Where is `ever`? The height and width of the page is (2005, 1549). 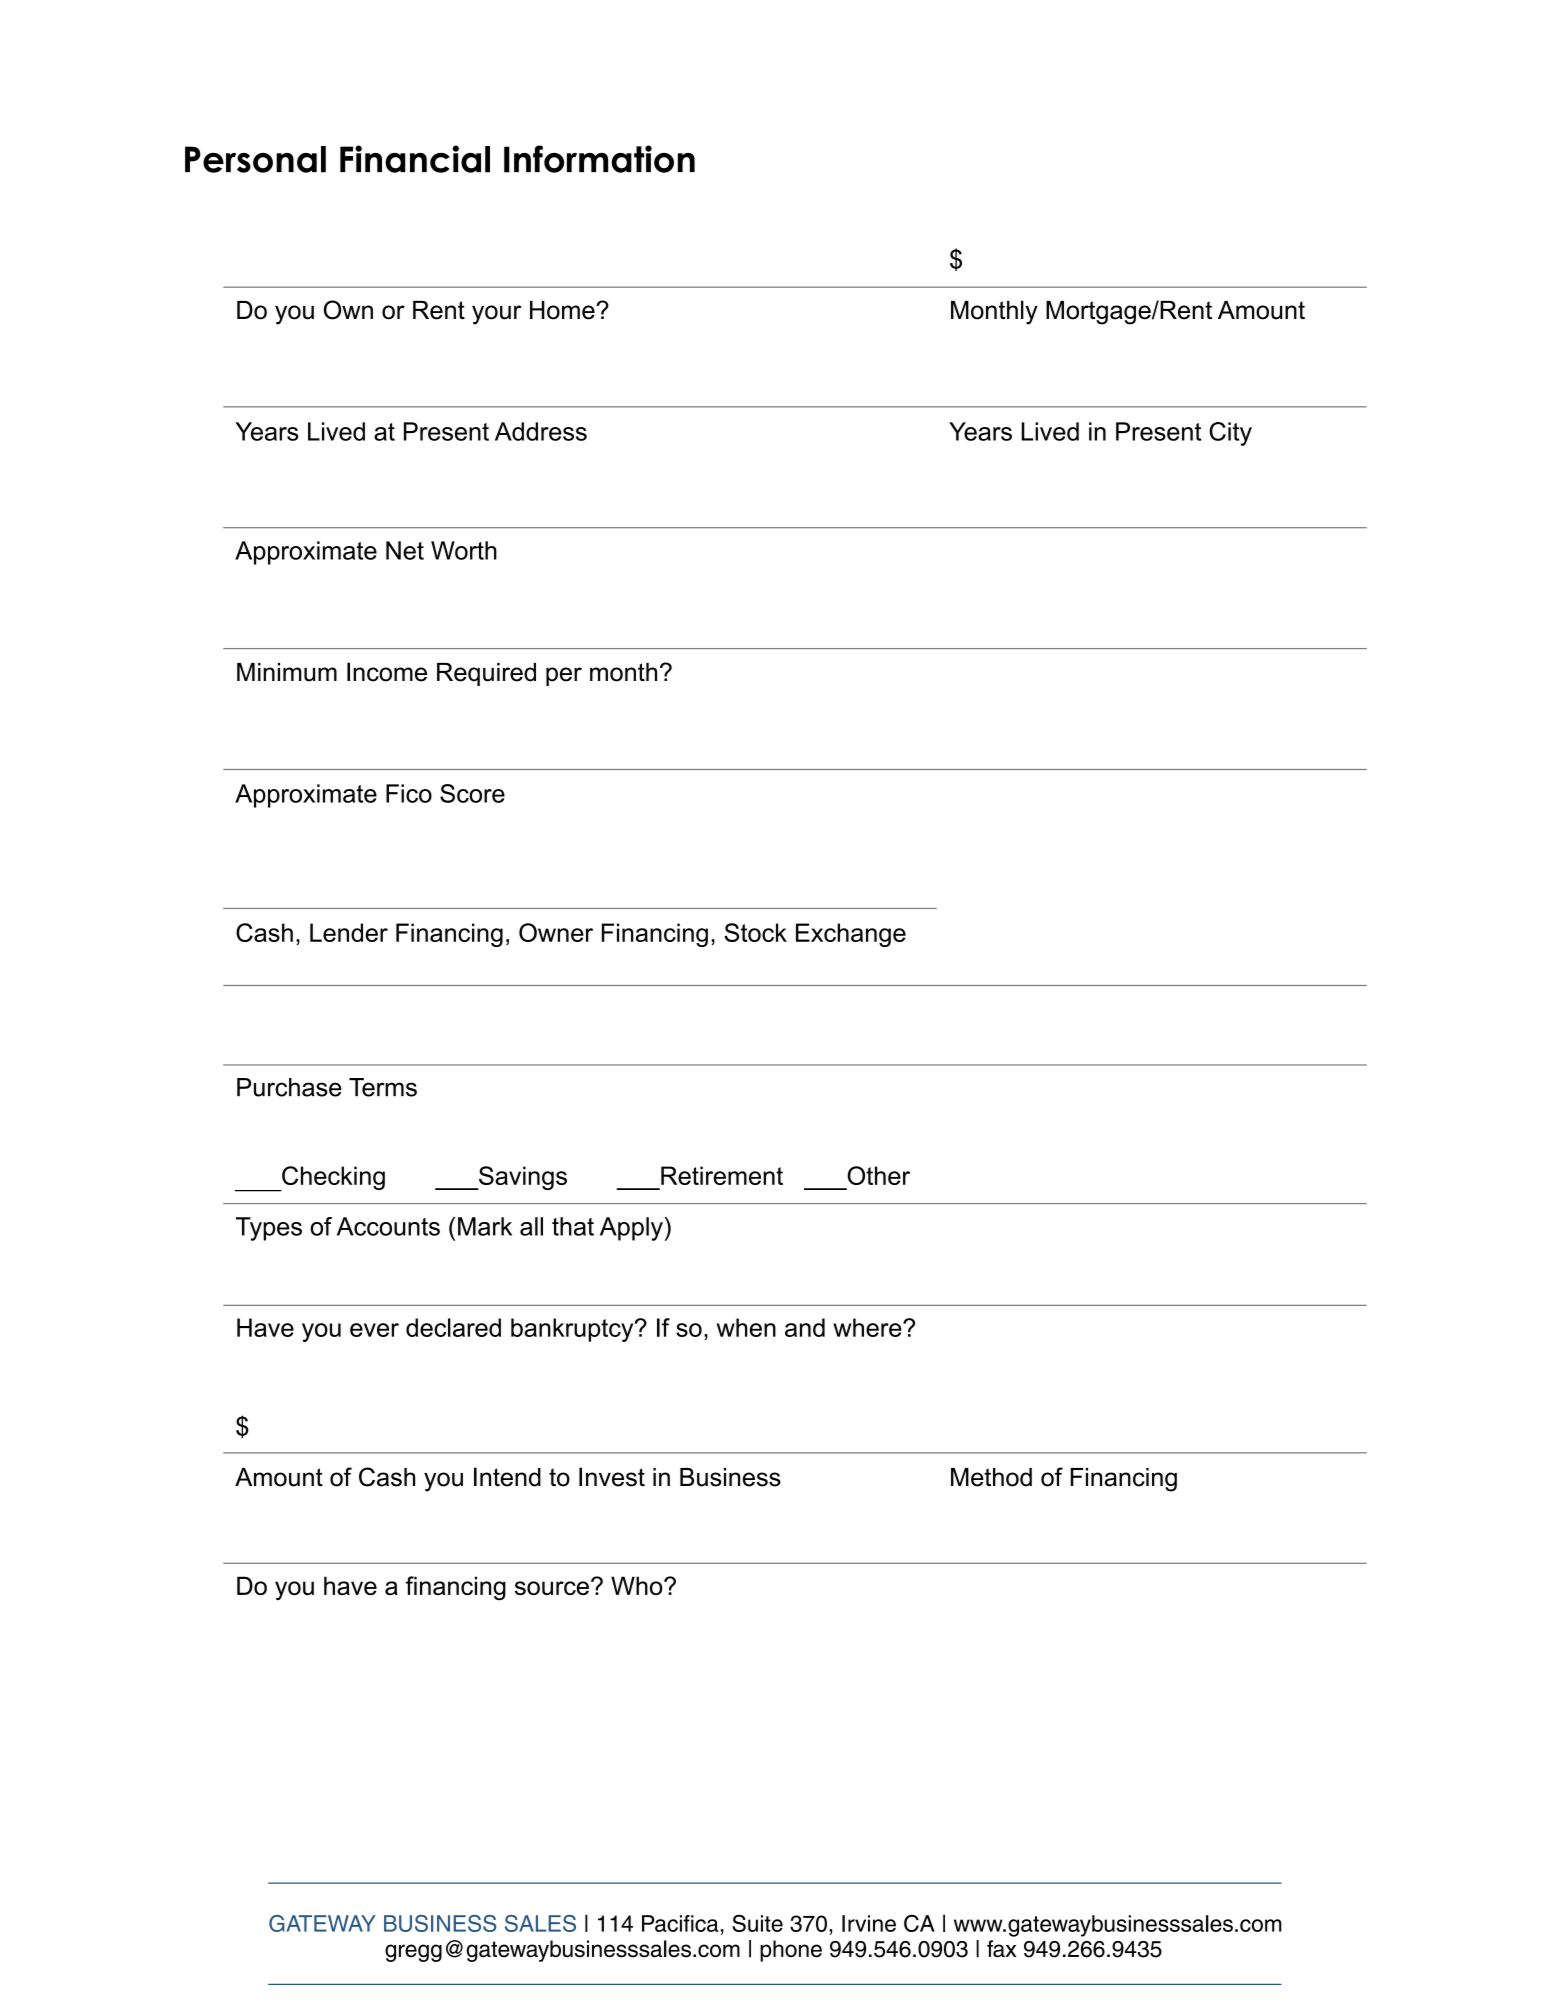 ever is located at coordinates (374, 1330).
